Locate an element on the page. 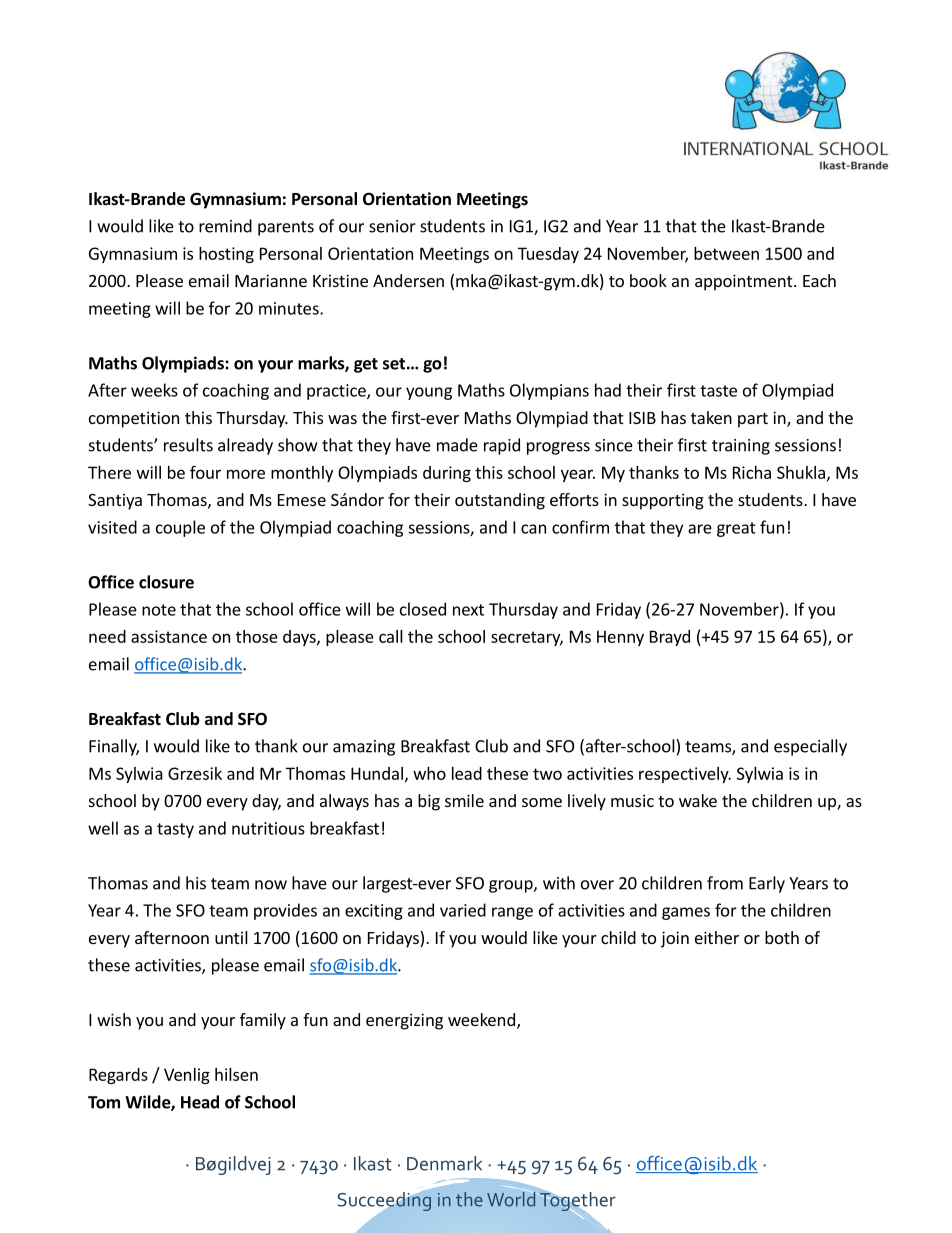 This image has height=1233, width=952. varied is located at coordinates (463, 910).
